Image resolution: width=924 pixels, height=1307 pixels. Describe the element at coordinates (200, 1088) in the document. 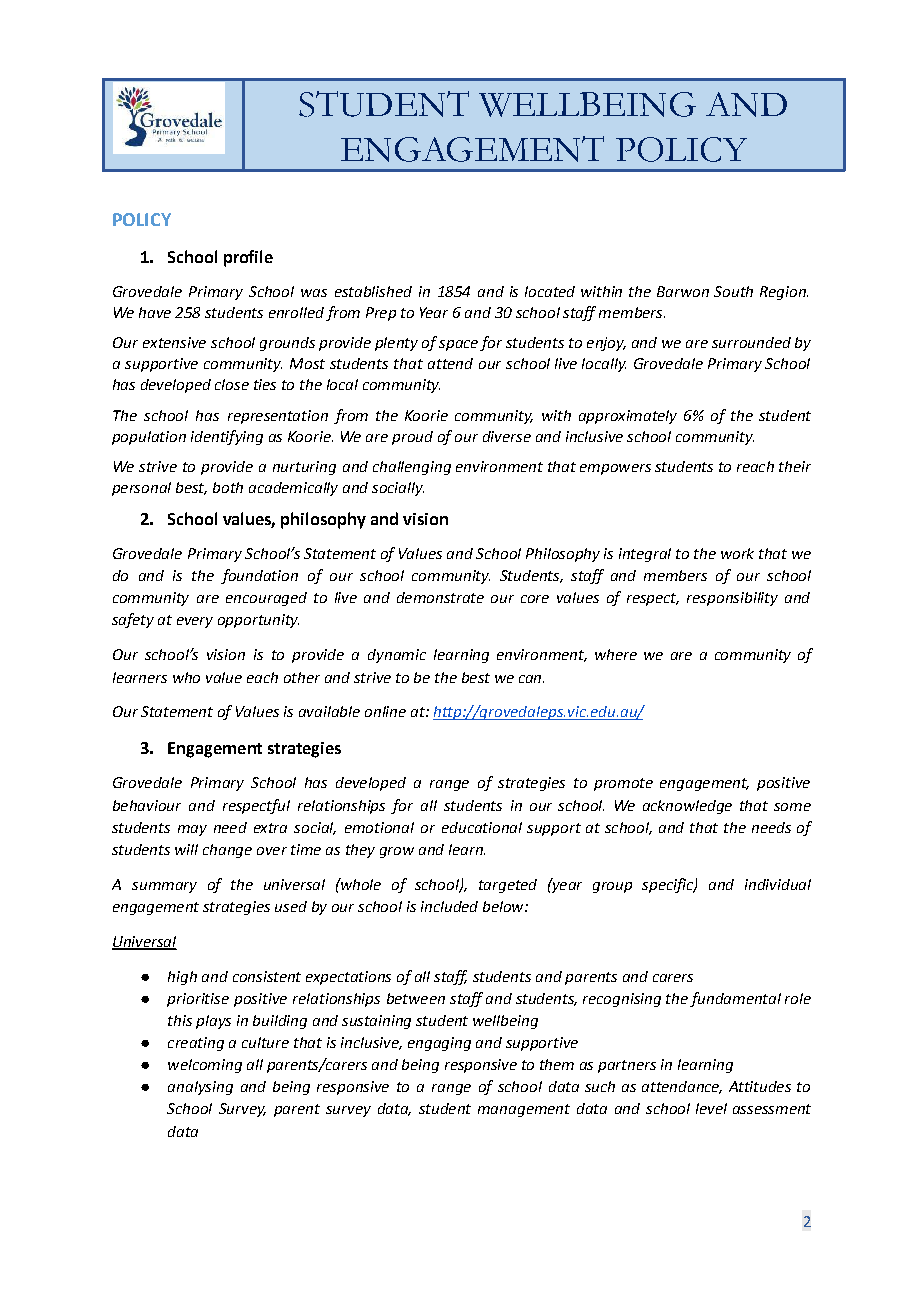

I see `analysing` at that location.
